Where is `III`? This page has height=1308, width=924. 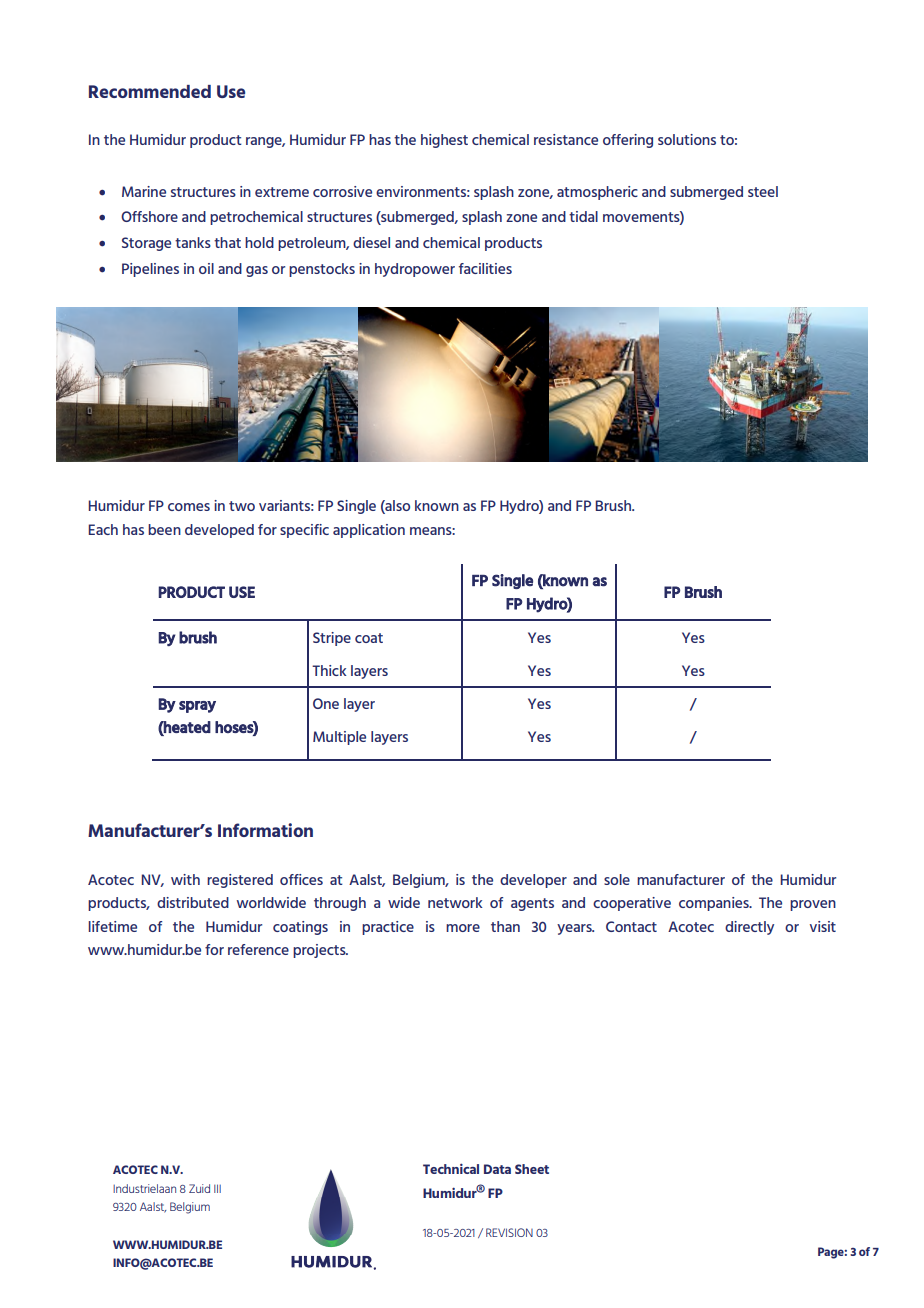 III is located at coordinates (217, 1188).
